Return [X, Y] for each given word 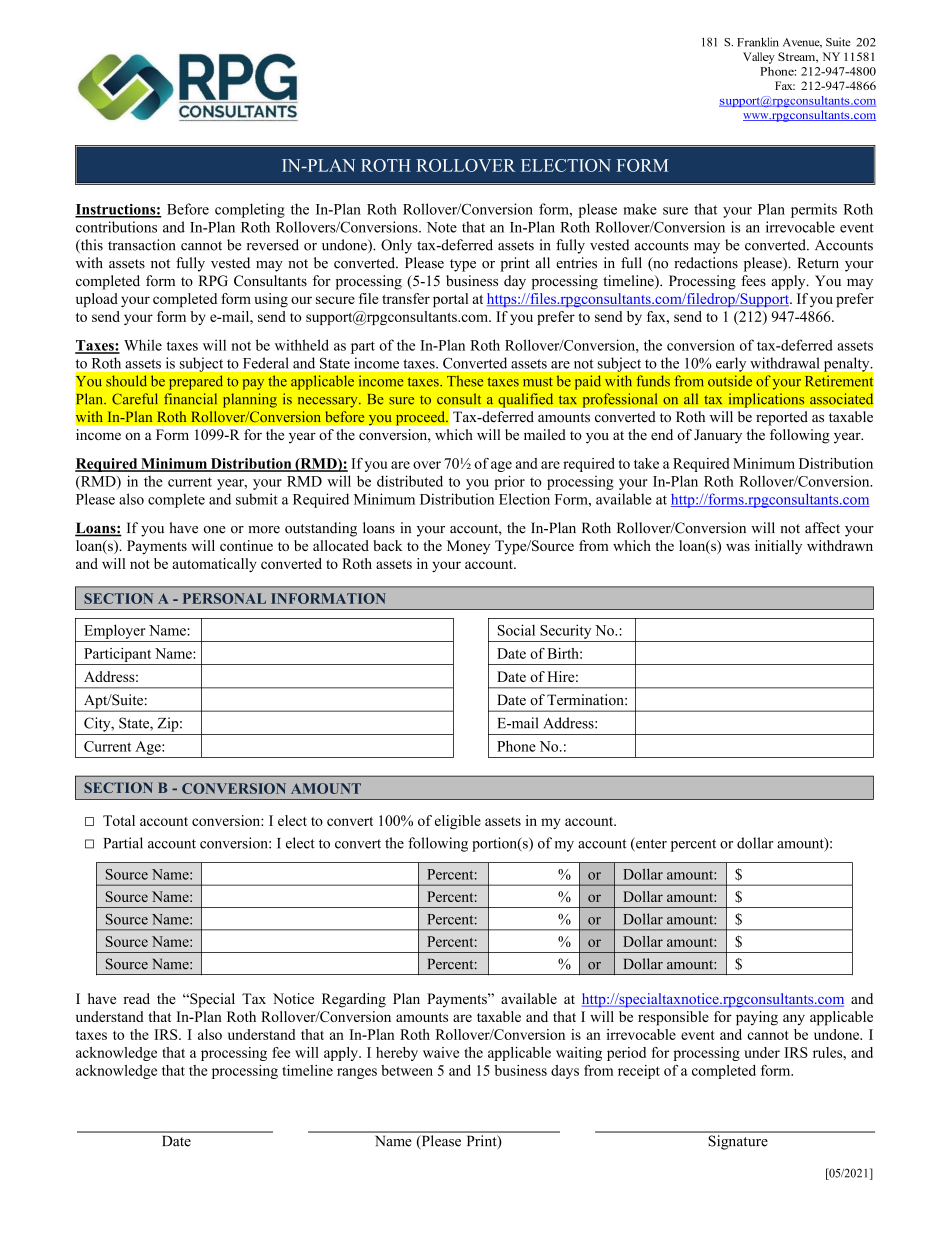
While [143, 345]
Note [442, 227]
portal [450, 300]
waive [441, 1052]
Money [468, 547]
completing [250, 210]
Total [119, 820]
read [136, 998]
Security [565, 631]
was [738, 547]
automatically [214, 565]
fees [753, 281]
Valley [759, 58]
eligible [458, 822]
